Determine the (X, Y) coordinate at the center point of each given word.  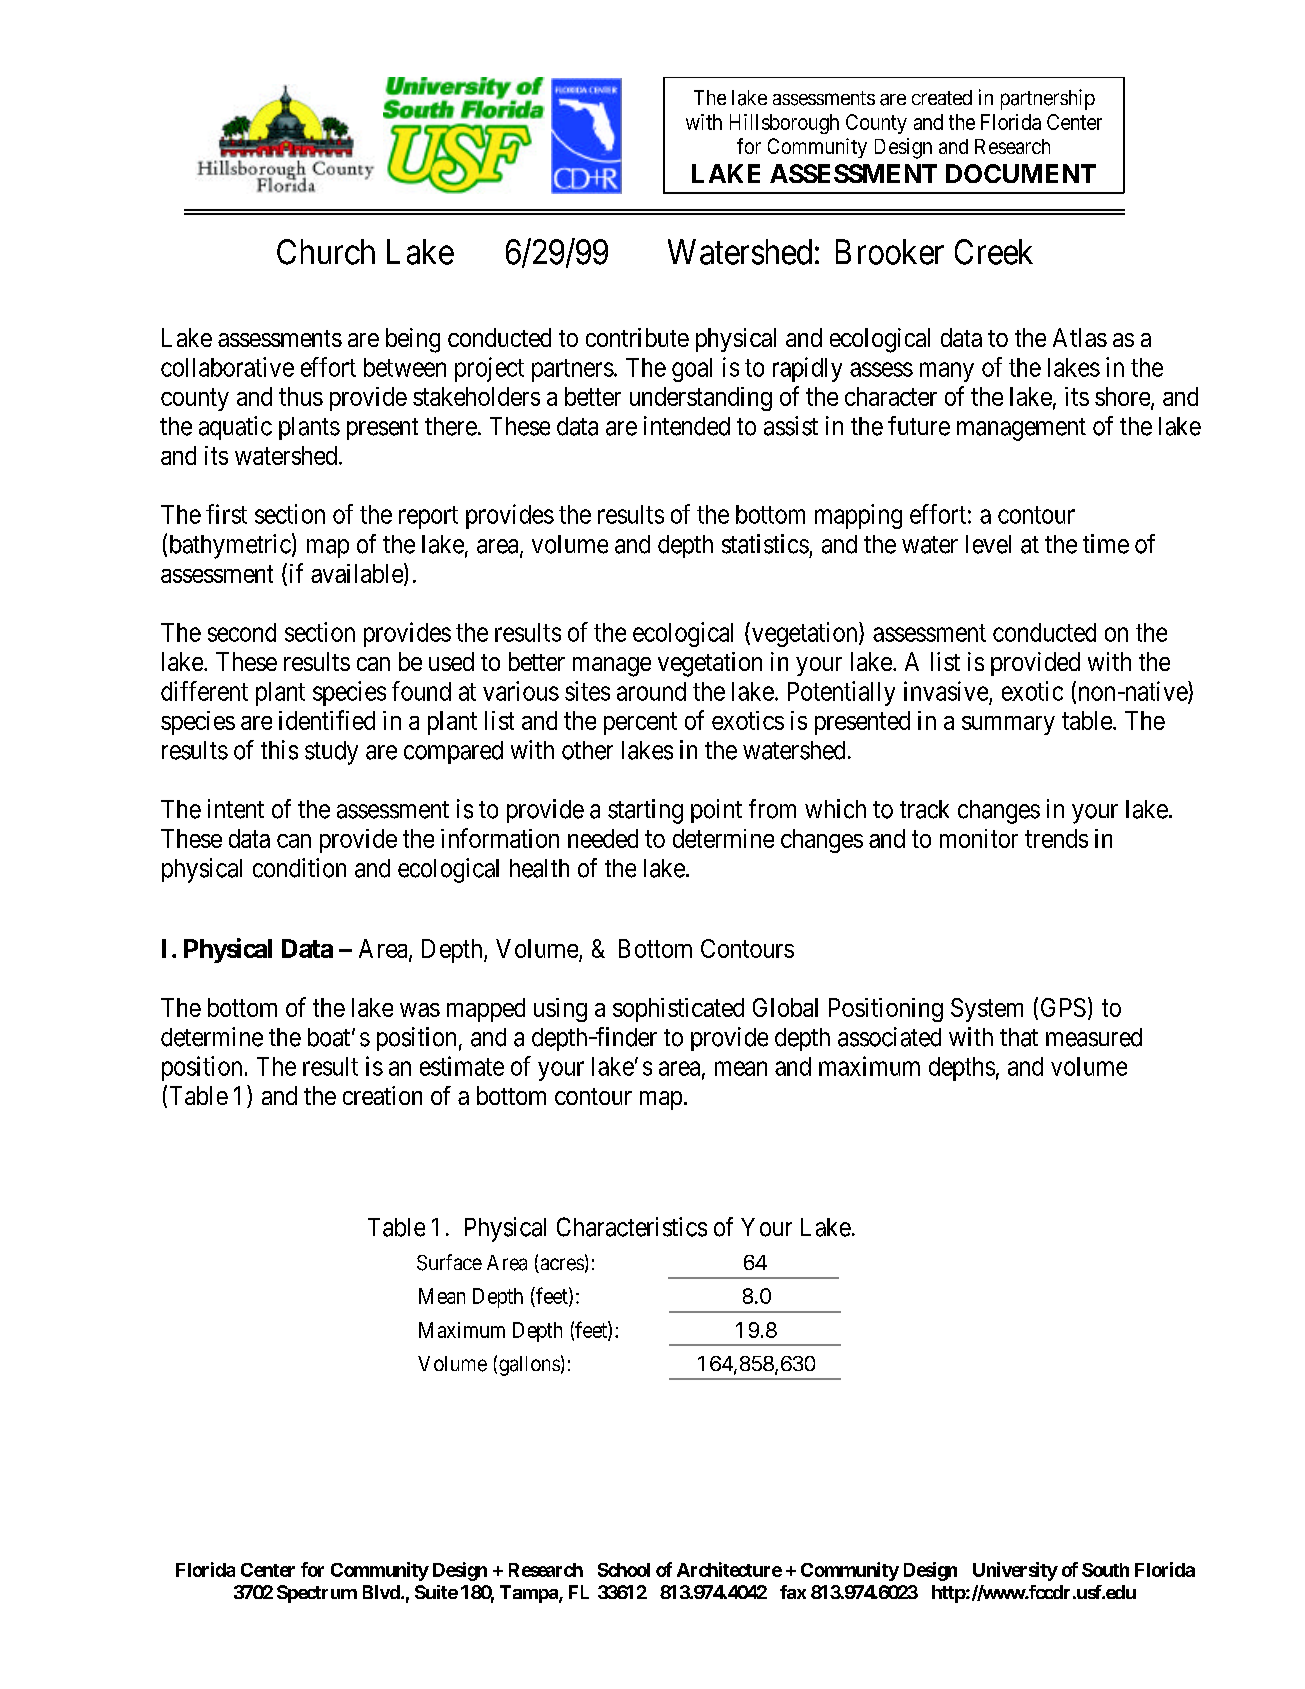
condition (299, 868)
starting (645, 811)
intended (687, 426)
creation (382, 1095)
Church (326, 252)
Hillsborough (784, 124)
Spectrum (317, 1594)
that (1019, 1037)
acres (561, 1265)
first (226, 514)
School (624, 1570)
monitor (979, 838)
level (988, 544)
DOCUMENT (1021, 173)
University (1015, 1571)
